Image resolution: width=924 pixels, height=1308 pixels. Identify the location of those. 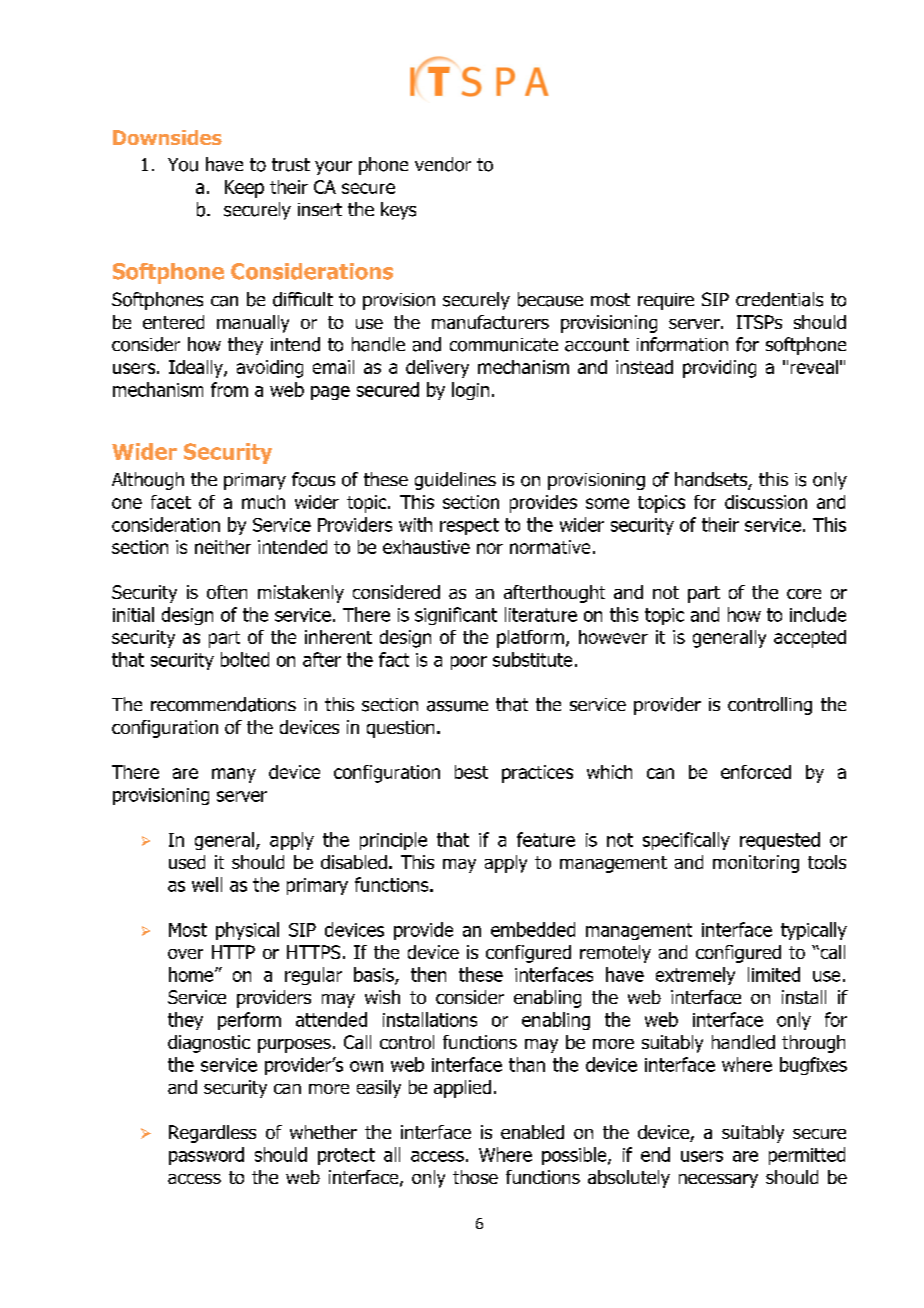
(475, 1177).
